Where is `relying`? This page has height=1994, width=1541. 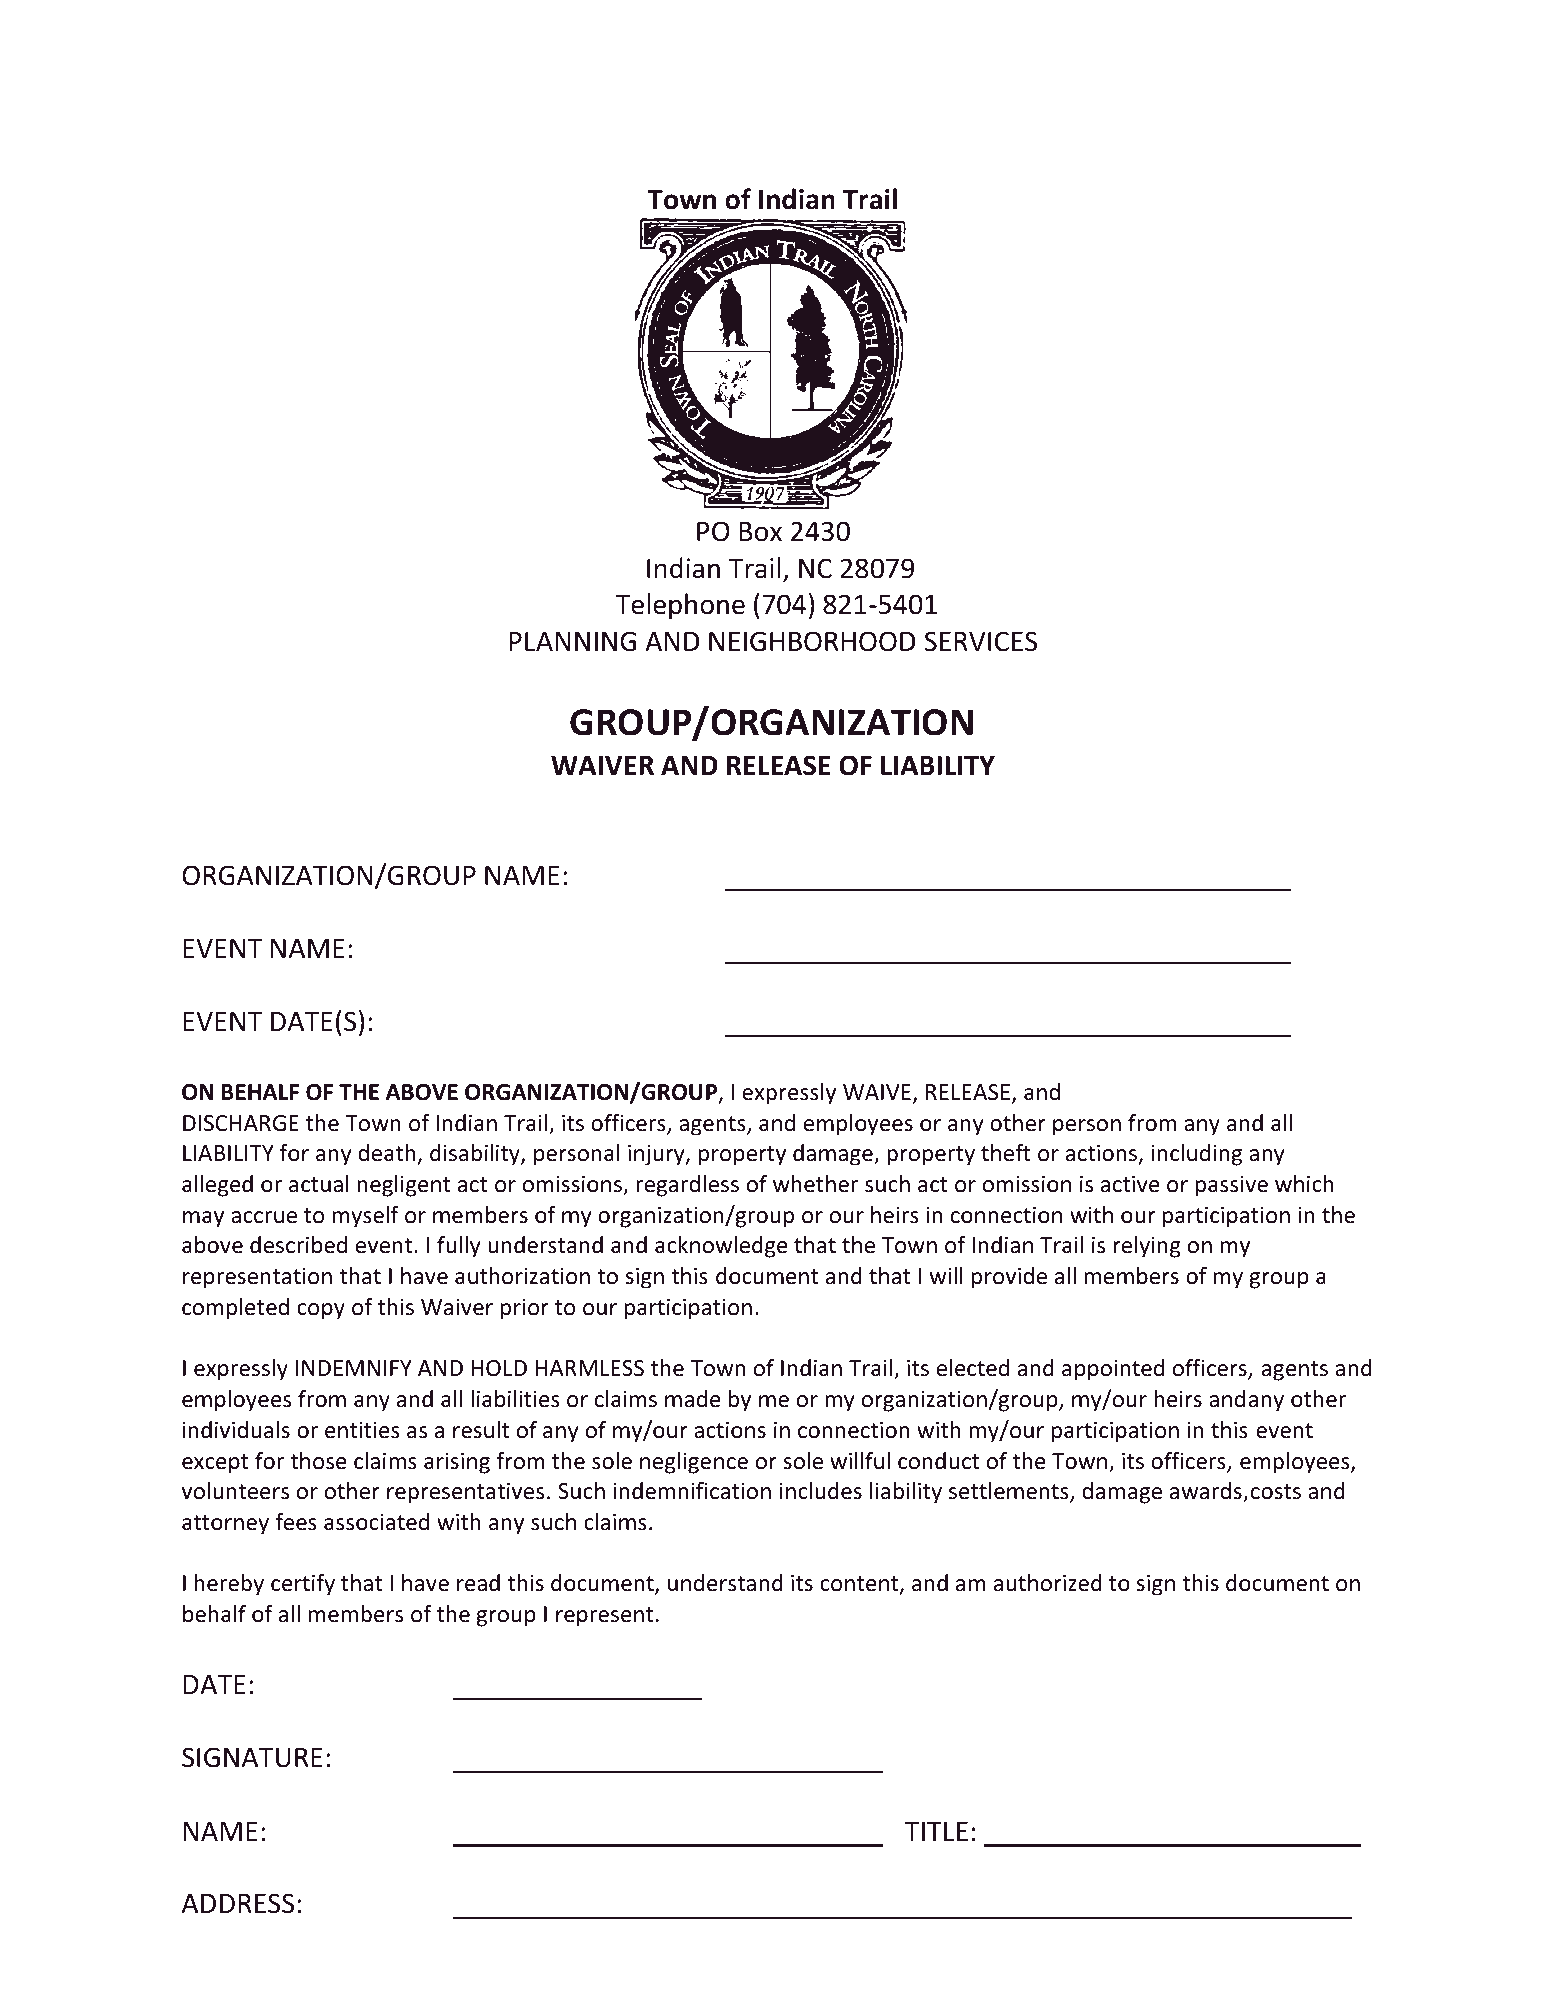 relying is located at coordinates (1147, 1247).
